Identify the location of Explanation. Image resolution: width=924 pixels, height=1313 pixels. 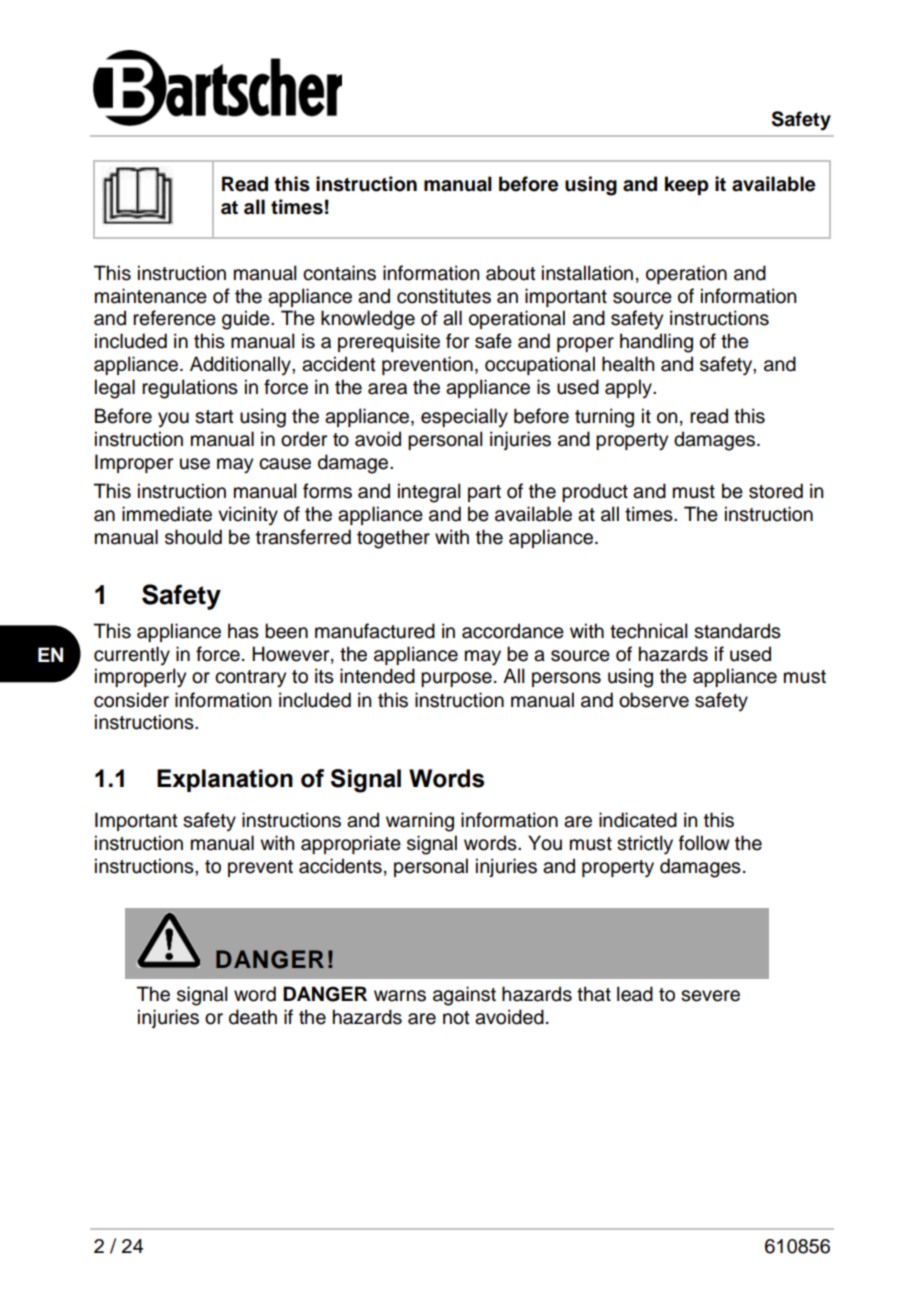
(225, 780).
